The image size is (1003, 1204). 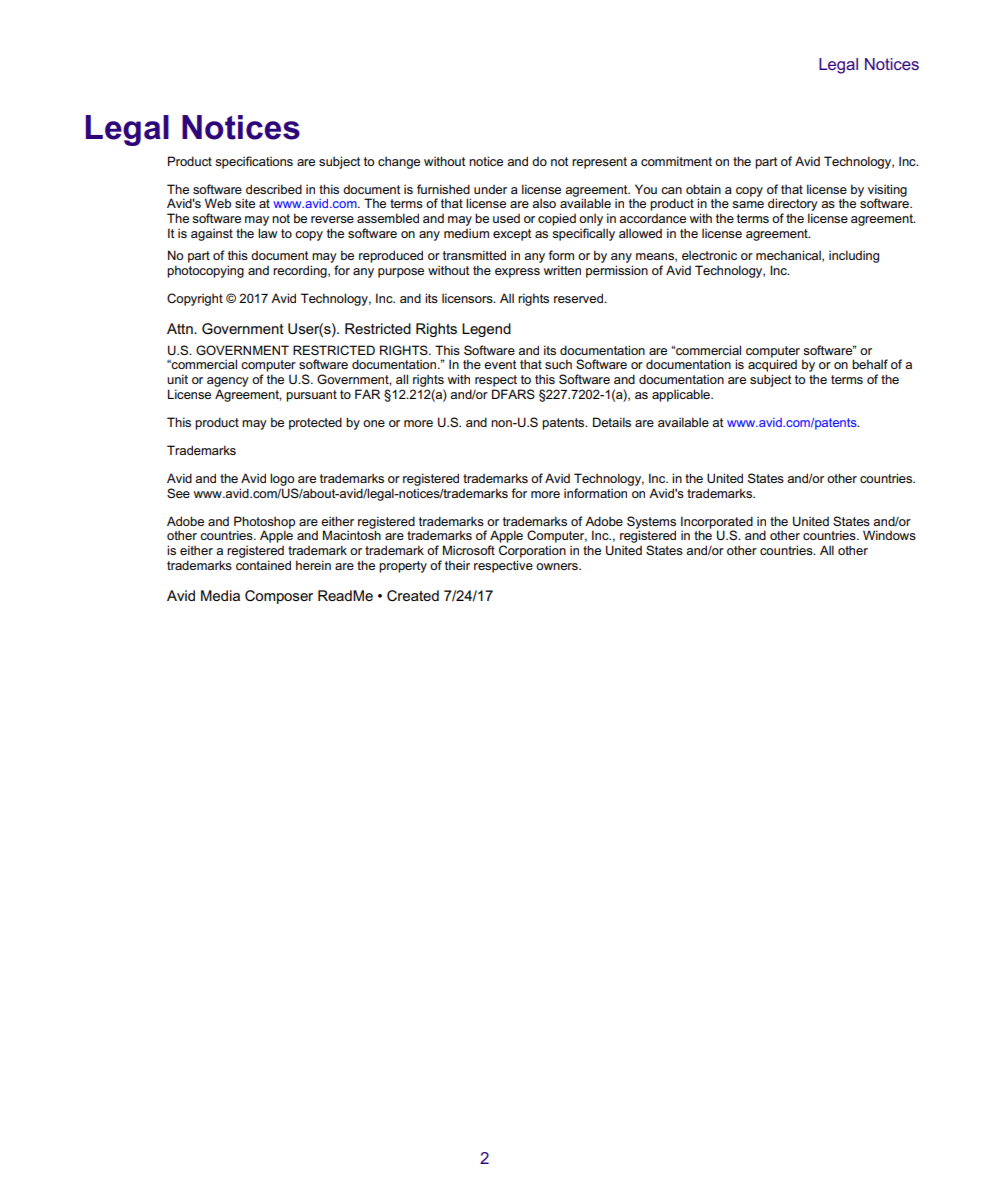 What do you see at coordinates (772, 365) in the screenshot?
I see `acquired` at bounding box center [772, 365].
